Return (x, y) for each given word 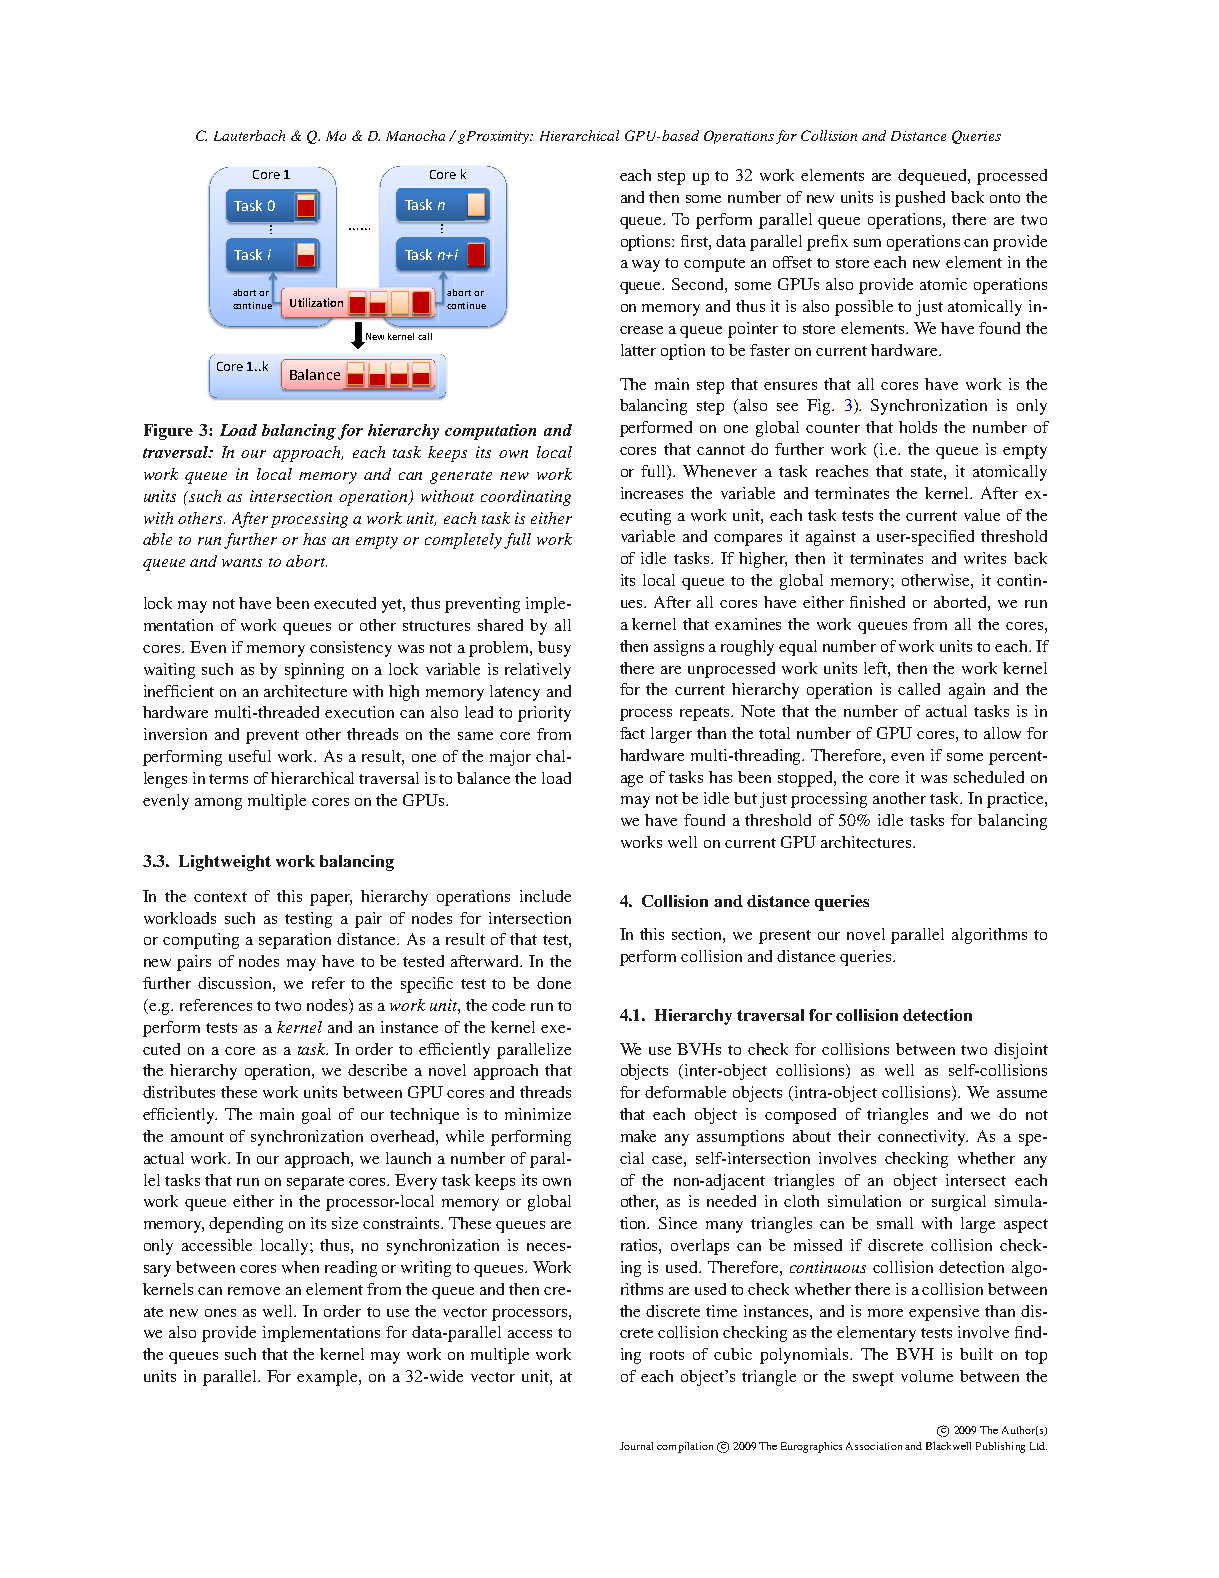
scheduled (989, 777)
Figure (168, 432)
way (646, 266)
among (218, 804)
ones (220, 1313)
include (545, 896)
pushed (920, 199)
